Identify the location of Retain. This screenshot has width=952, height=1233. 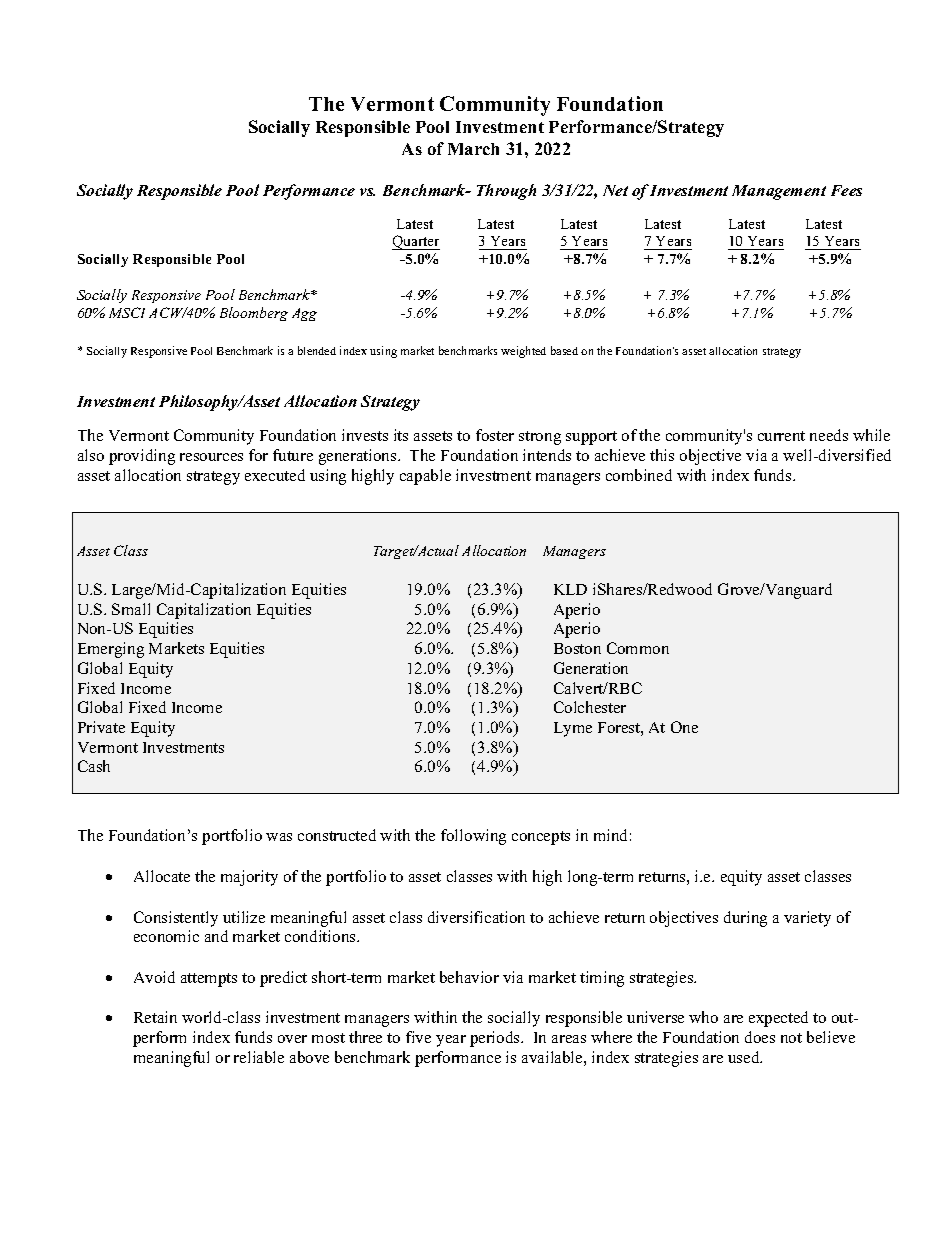
(155, 1017).
